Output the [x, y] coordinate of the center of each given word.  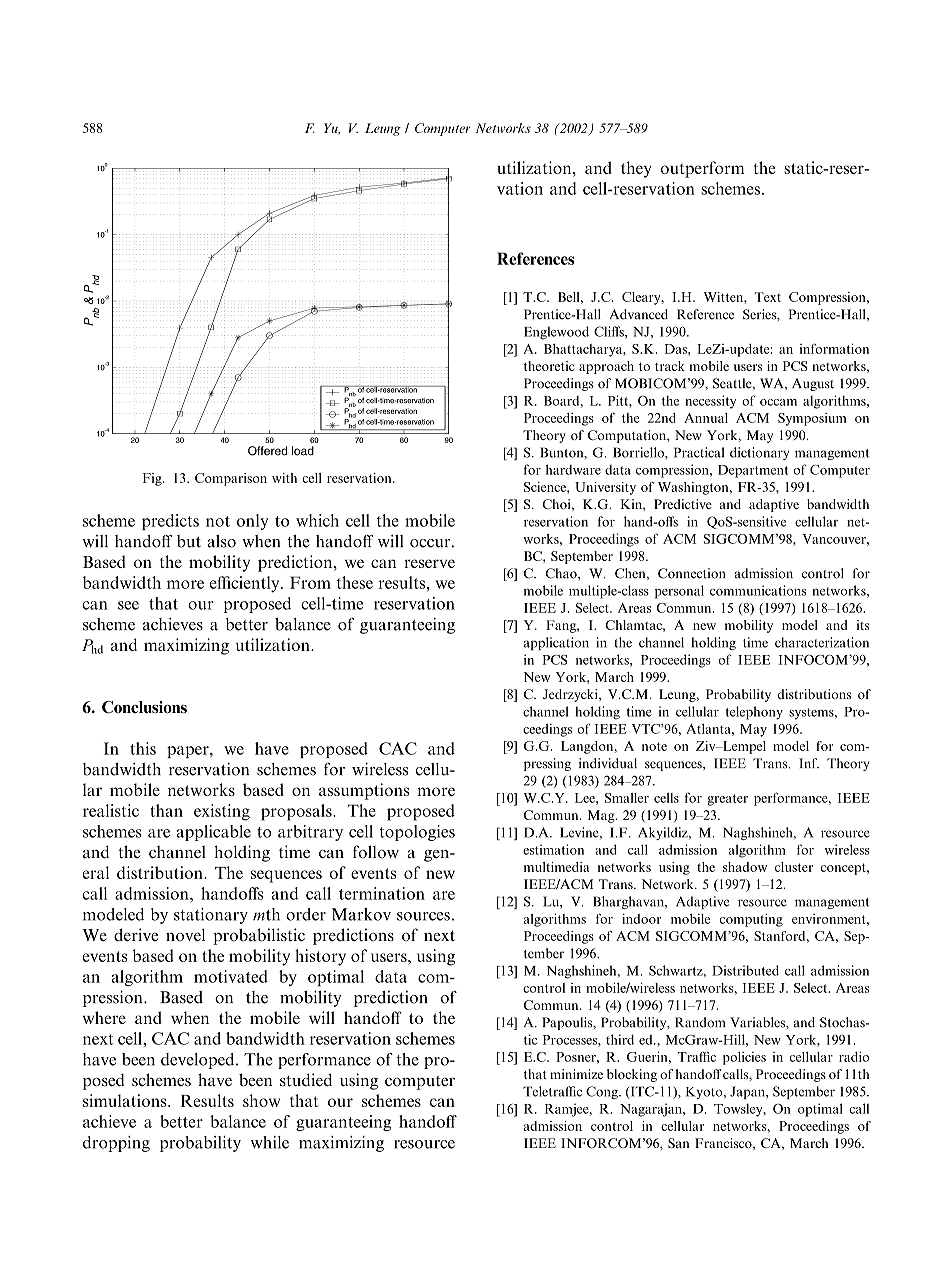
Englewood [556, 333]
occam [778, 402]
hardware [573, 469]
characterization [822, 642]
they [636, 169]
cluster [794, 867]
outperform [703, 169]
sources [423, 916]
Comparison [231, 479]
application [556, 643]
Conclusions [144, 707]
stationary [211, 916]
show [261, 1100]
